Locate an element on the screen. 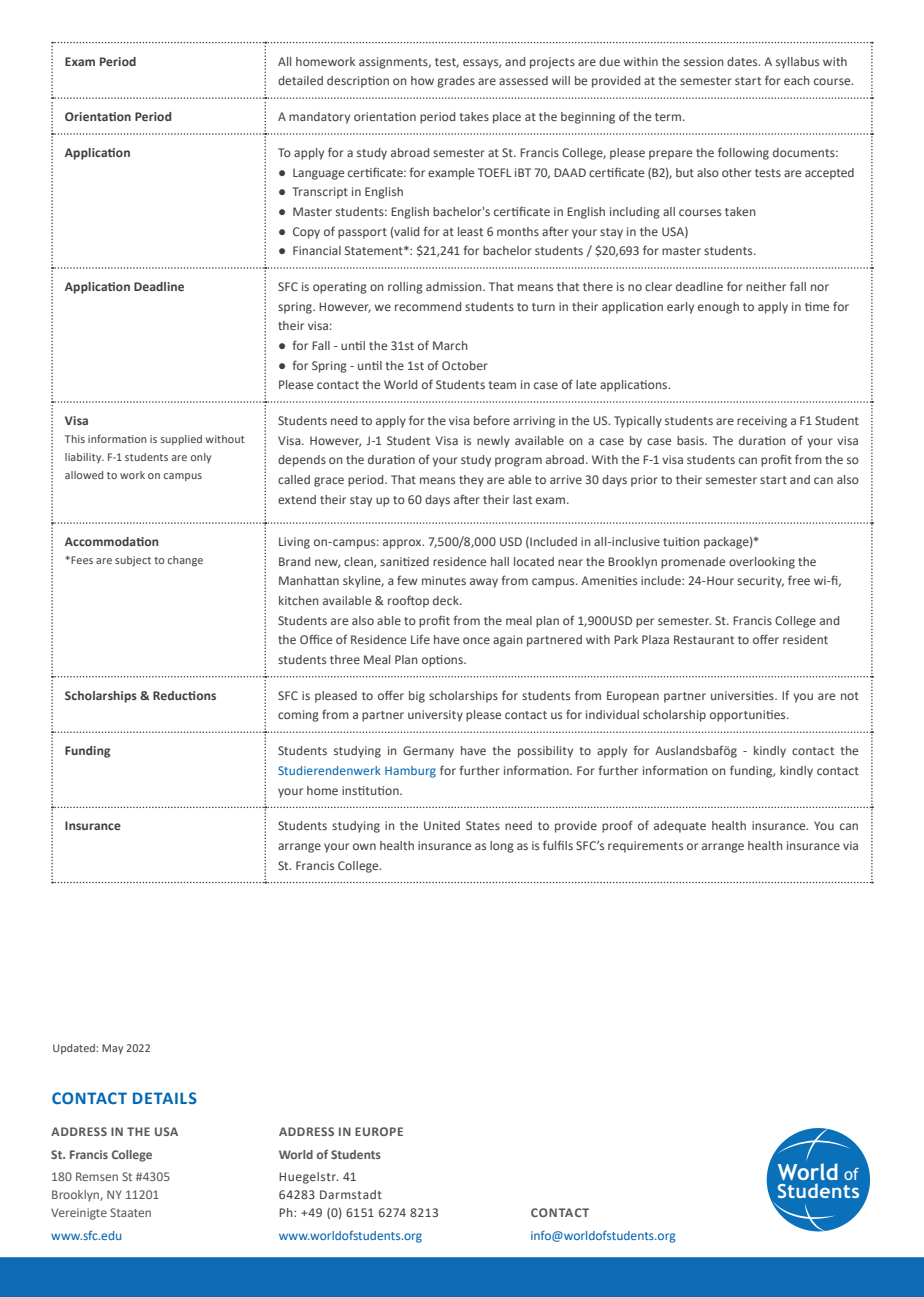 The width and height of the screenshot is (924, 1297). Darmstadt is located at coordinates (351, 1194).
